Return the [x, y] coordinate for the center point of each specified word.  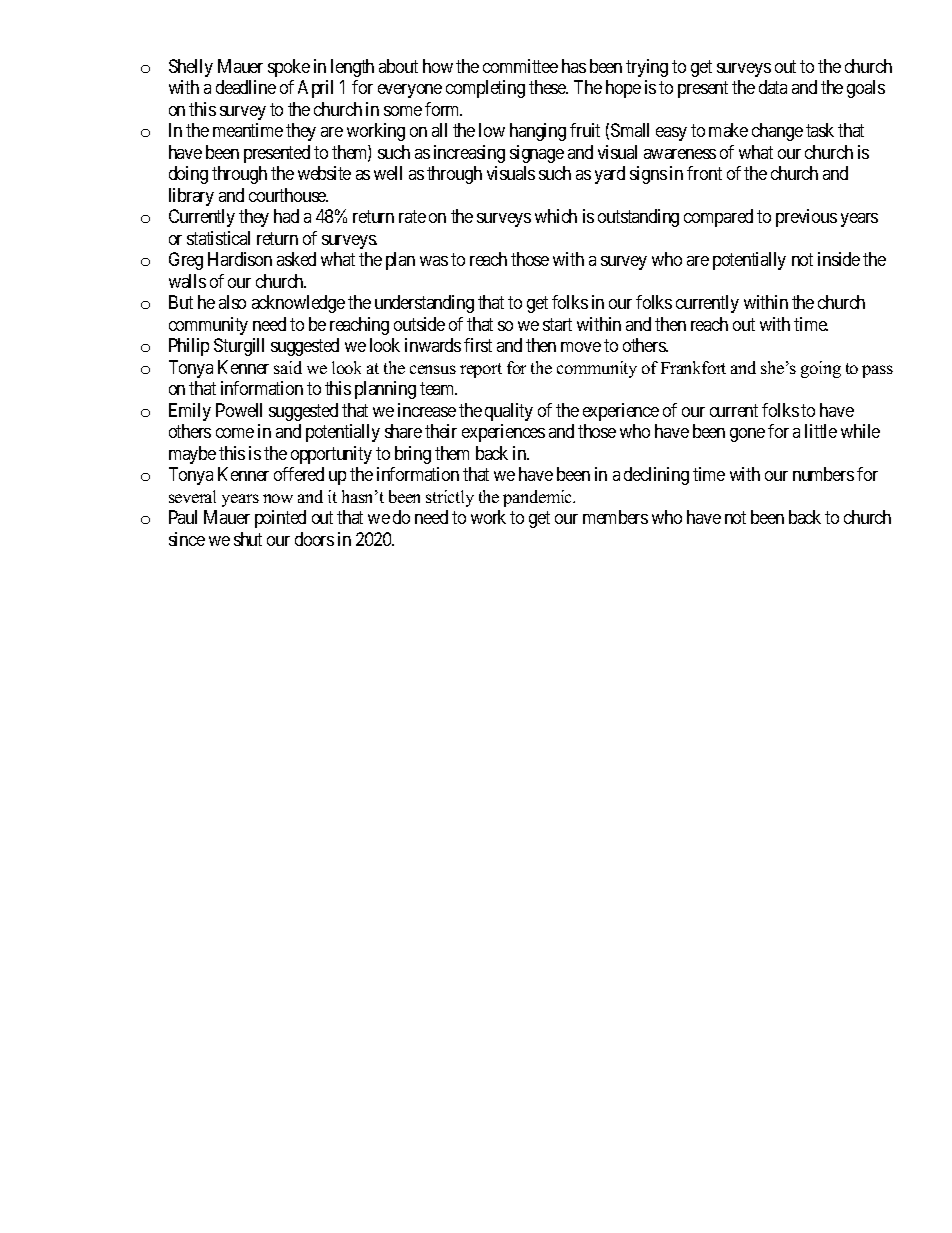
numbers [823, 474]
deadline [246, 87]
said [288, 367]
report [481, 370]
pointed [280, 519]
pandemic [539, 498]
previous [806, 218]
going [821, 369]
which [556, 216]
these [548, 87]
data [773, 87]
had [286, 216]
